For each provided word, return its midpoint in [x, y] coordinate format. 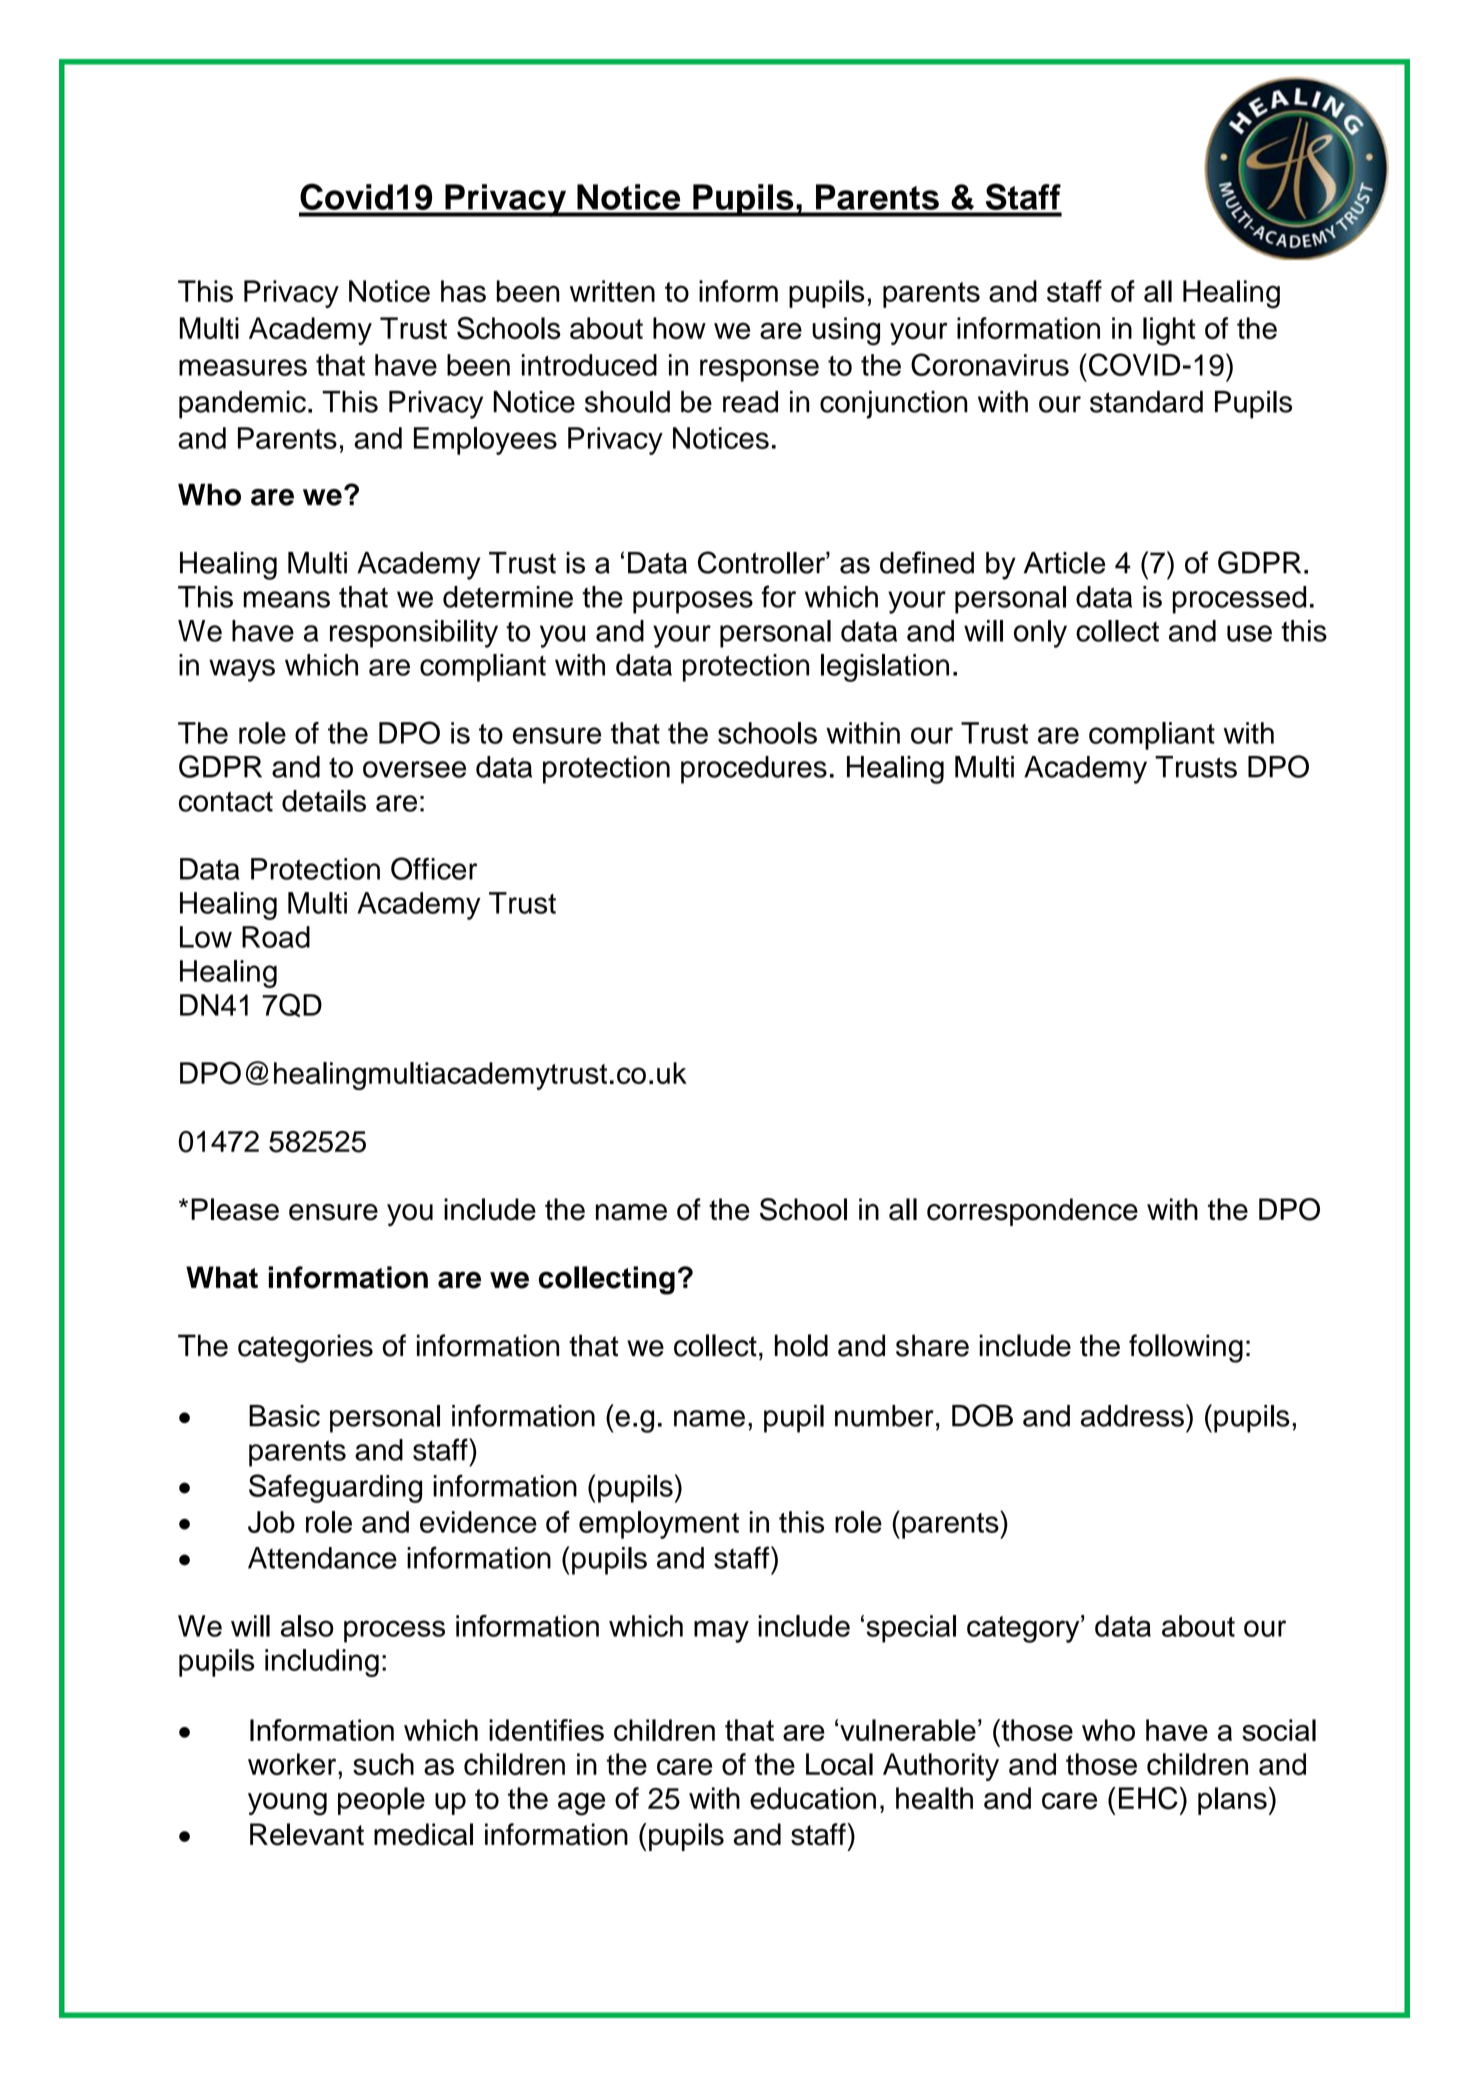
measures [243, 367]
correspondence [1032, 1212]
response [759, 370]
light [1169, 331]
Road [276, 937]
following [1186, 1348]
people [381, 1801]
